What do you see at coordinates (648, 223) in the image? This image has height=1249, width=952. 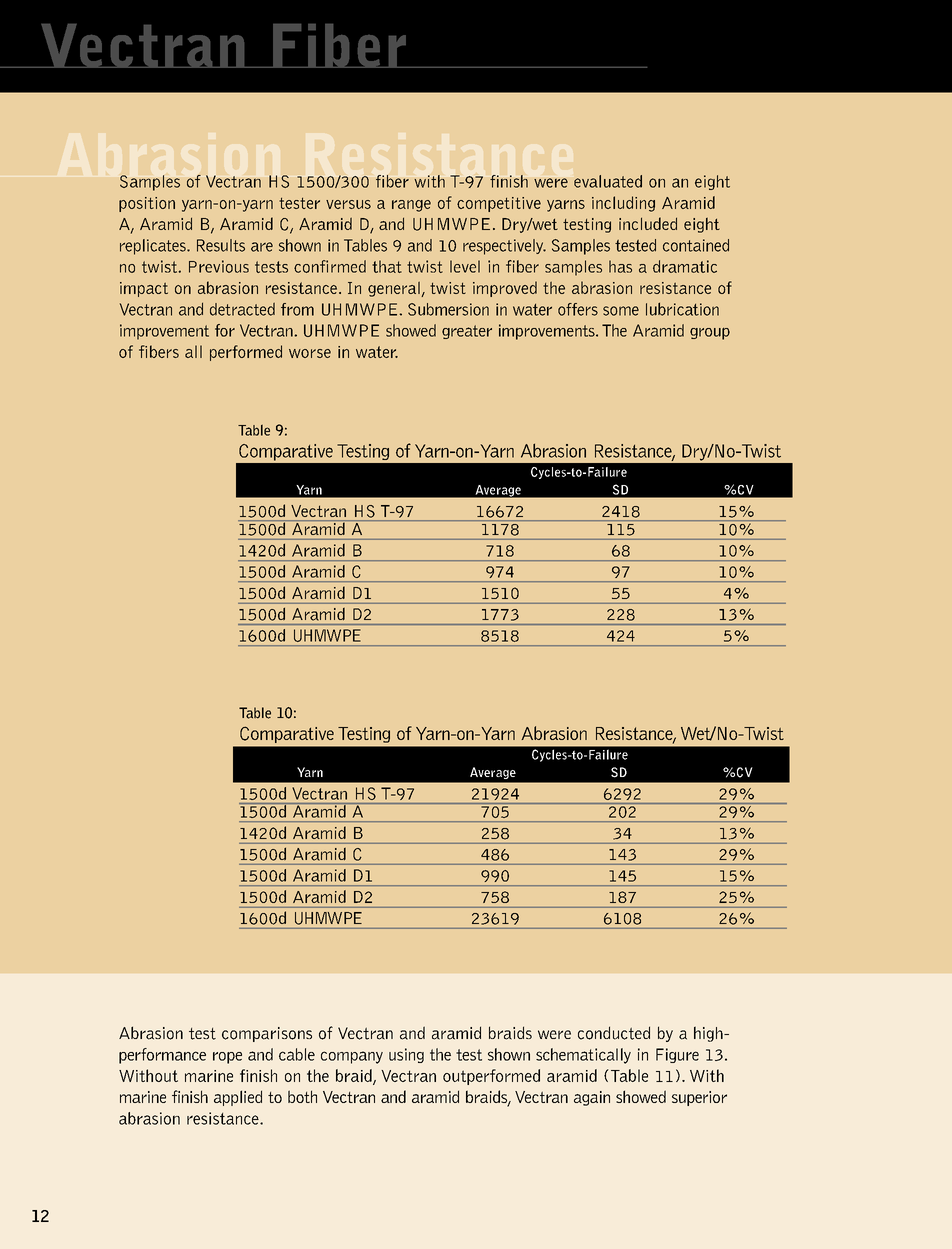 I see `included` at bounding box center [648, 223].
